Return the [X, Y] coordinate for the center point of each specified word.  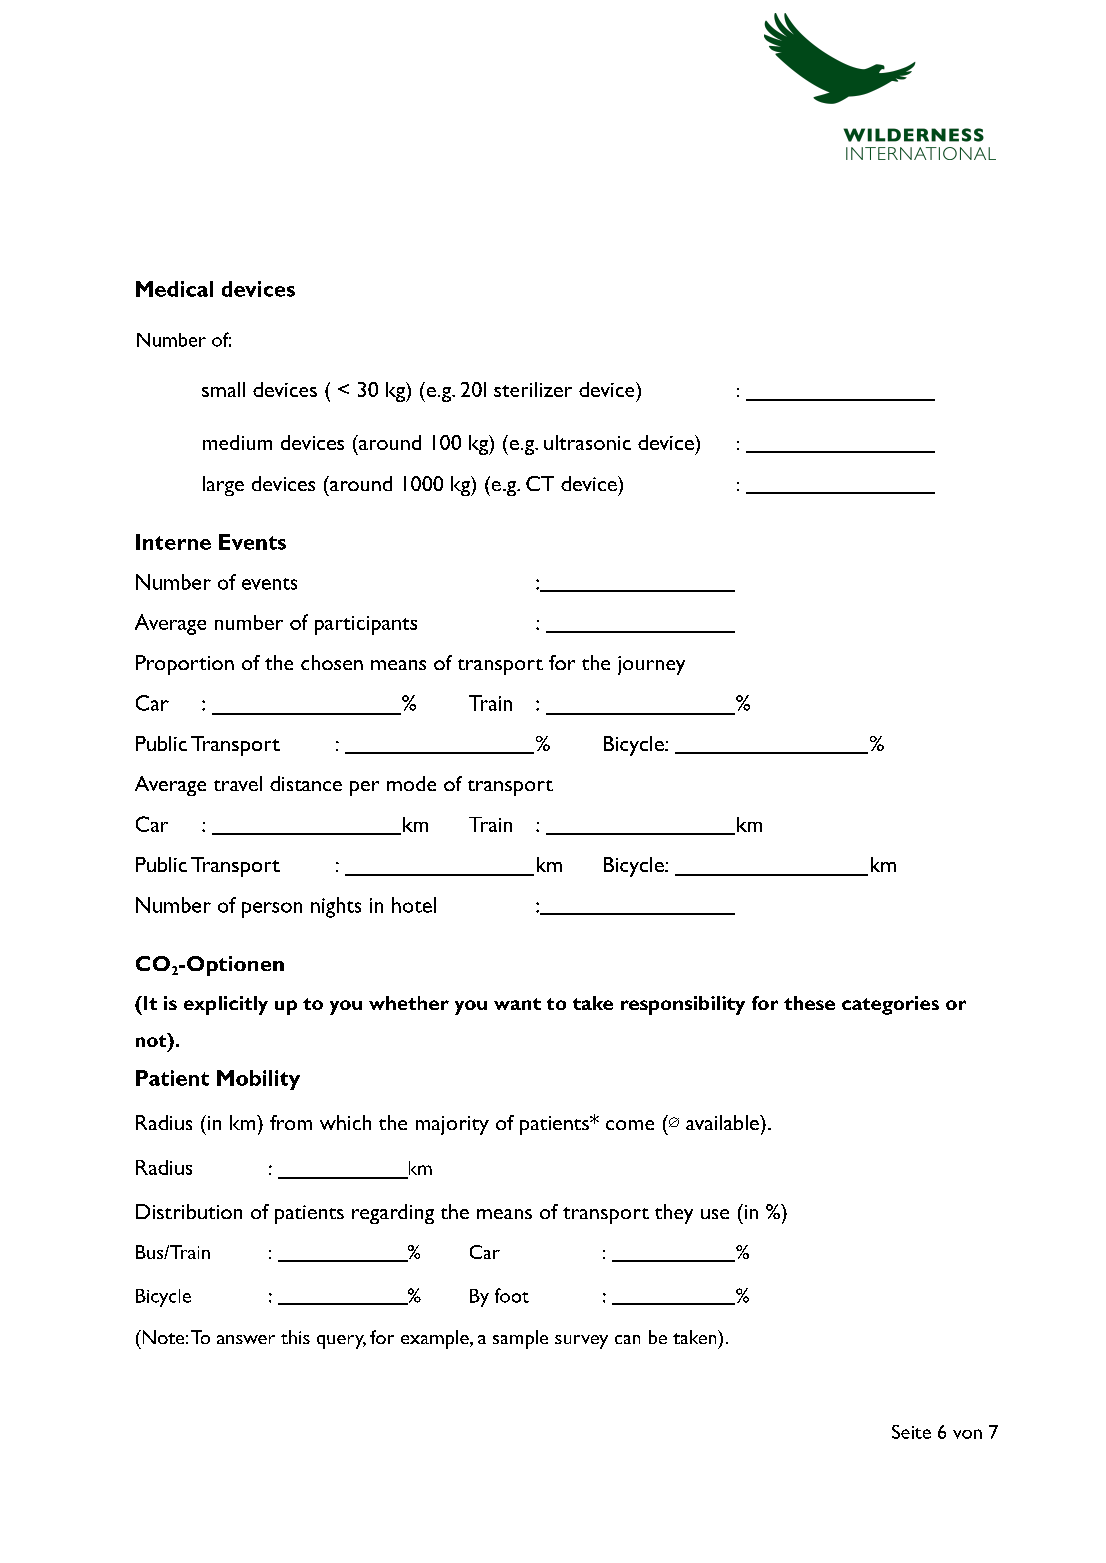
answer [246, 1339]
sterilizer [533, 389]
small [223, 389]
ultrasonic [587, 442]
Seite [911, 1432]
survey [581, 1342]
